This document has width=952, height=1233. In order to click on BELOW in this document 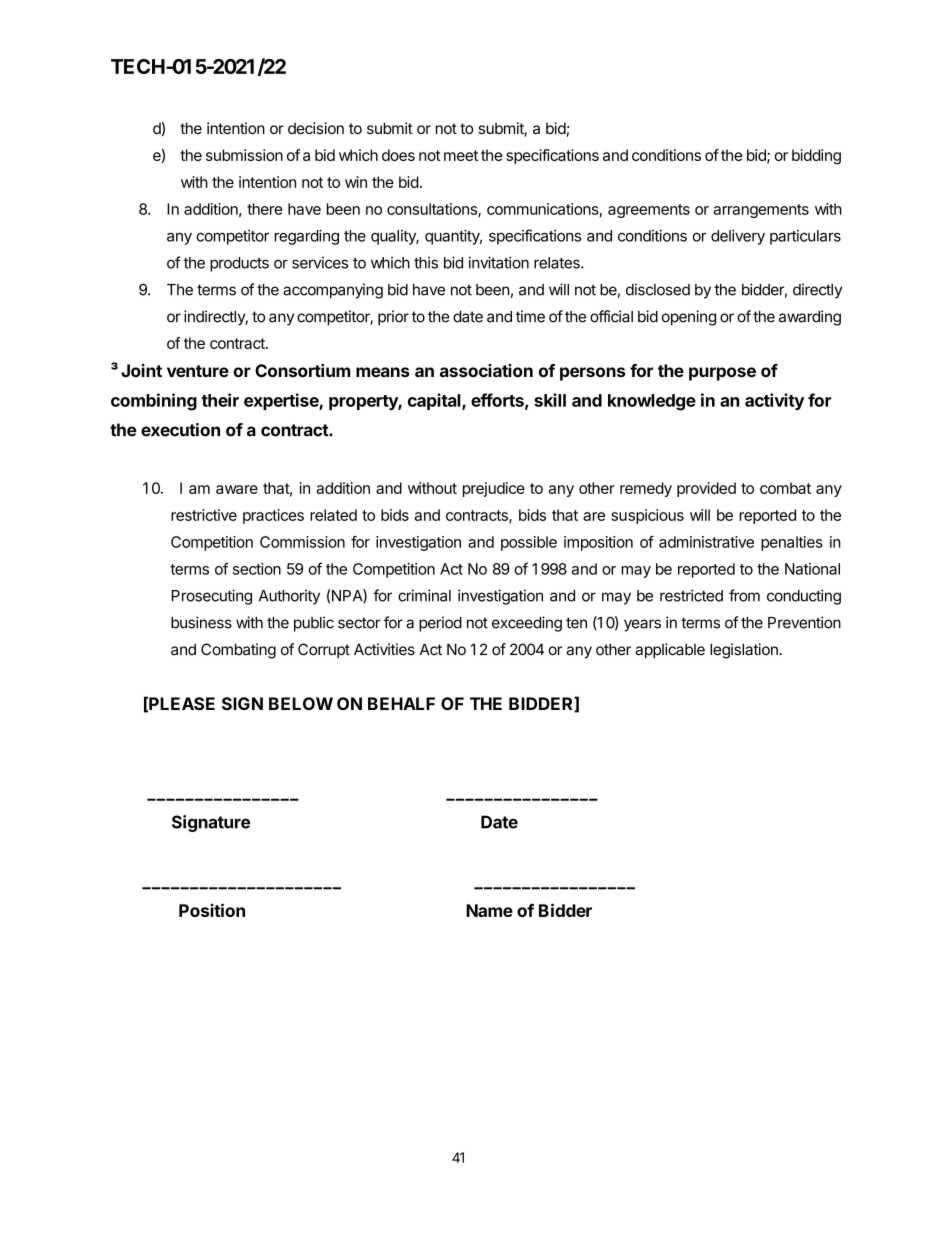, I will do `click(301, 703)`.
